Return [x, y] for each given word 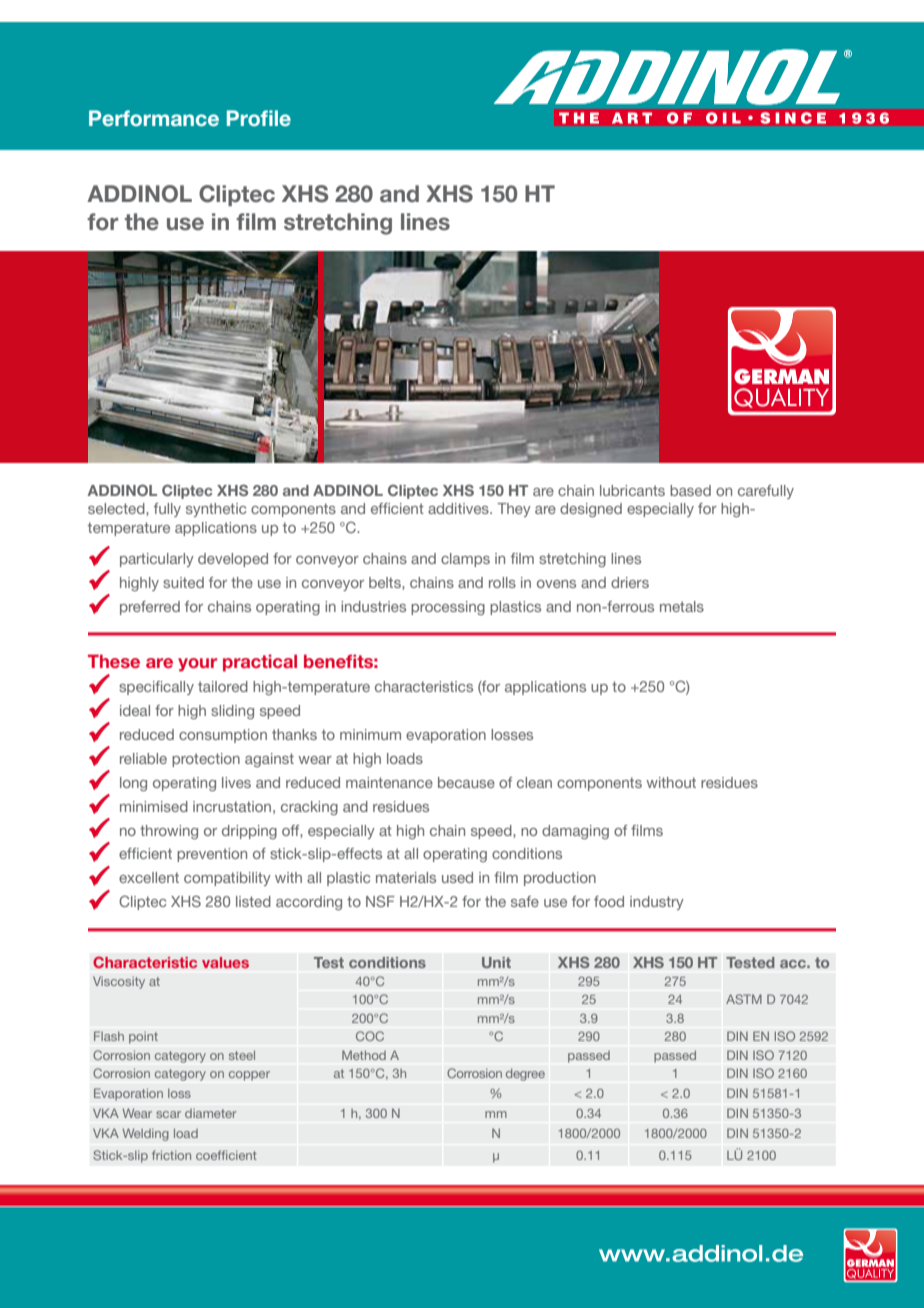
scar [168, 1114]
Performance [154, 118]
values [225, 962]
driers [630, 582]
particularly [157, 560]
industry [657, 903]
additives [459, 508]
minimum [370, 734]
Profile [259, 118]
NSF [380, 901]
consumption [223, 736]
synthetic [216, 510]
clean [534, 782]
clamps [465, 560]
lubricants [632, 490]
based [690, 490]
